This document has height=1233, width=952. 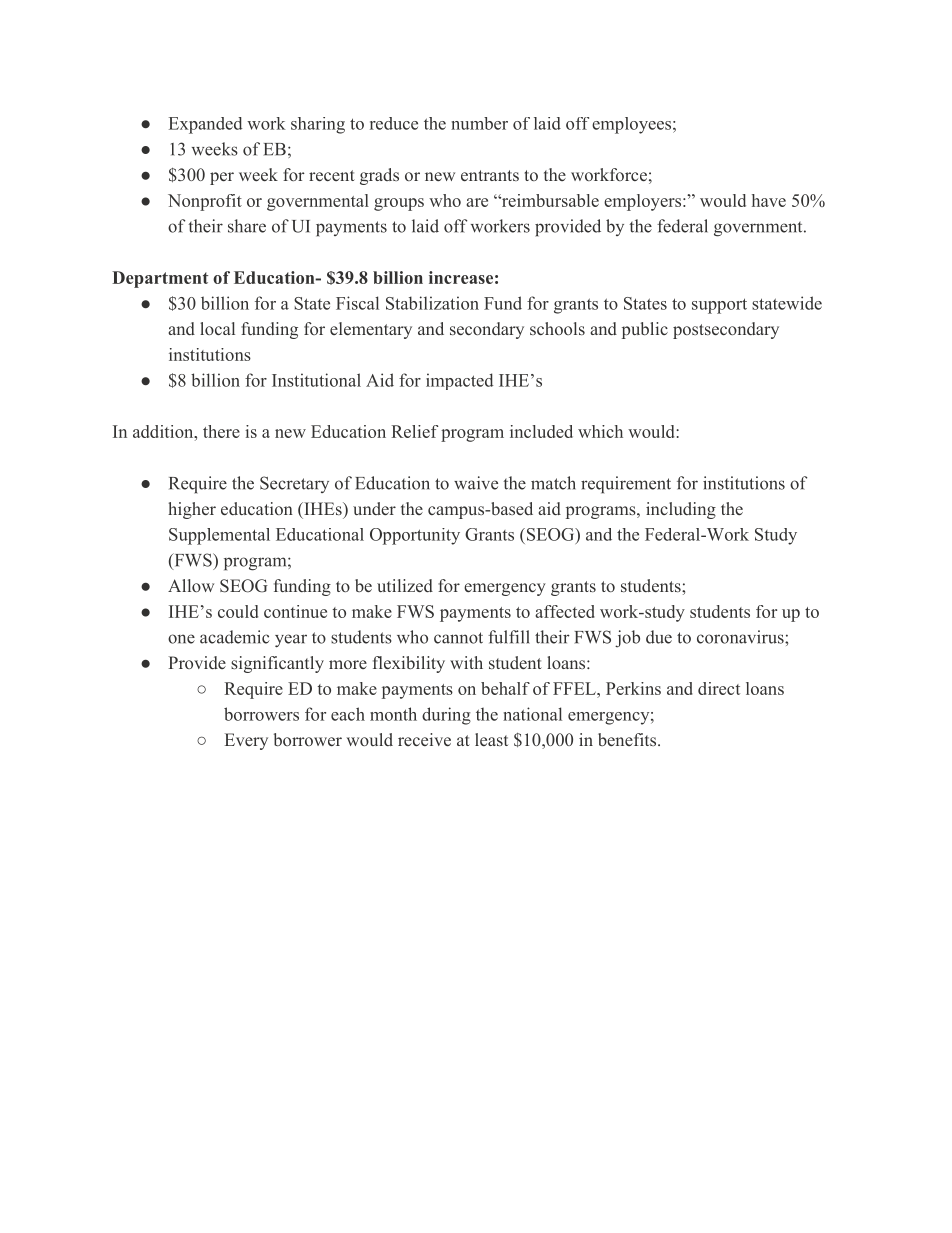 What do you see at coordinates (631, 125) in the document?
I see `employees` at bounding box center [631, 125].
